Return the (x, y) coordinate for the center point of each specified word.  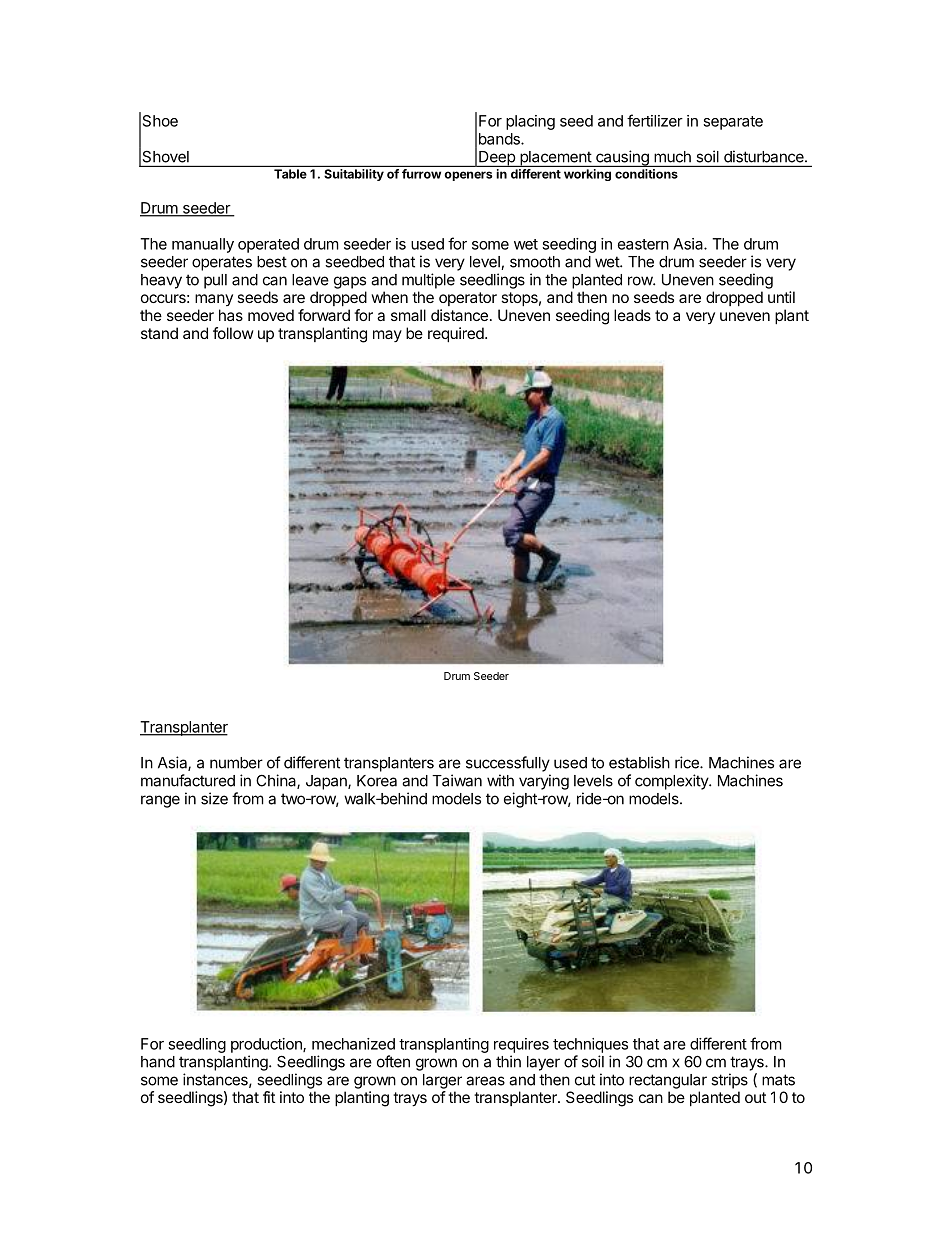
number (236, 763)
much (672, 157)
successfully (508, 764)
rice (688, 762)
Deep (497, 159)
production (267, 1045)
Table (290, 174)
